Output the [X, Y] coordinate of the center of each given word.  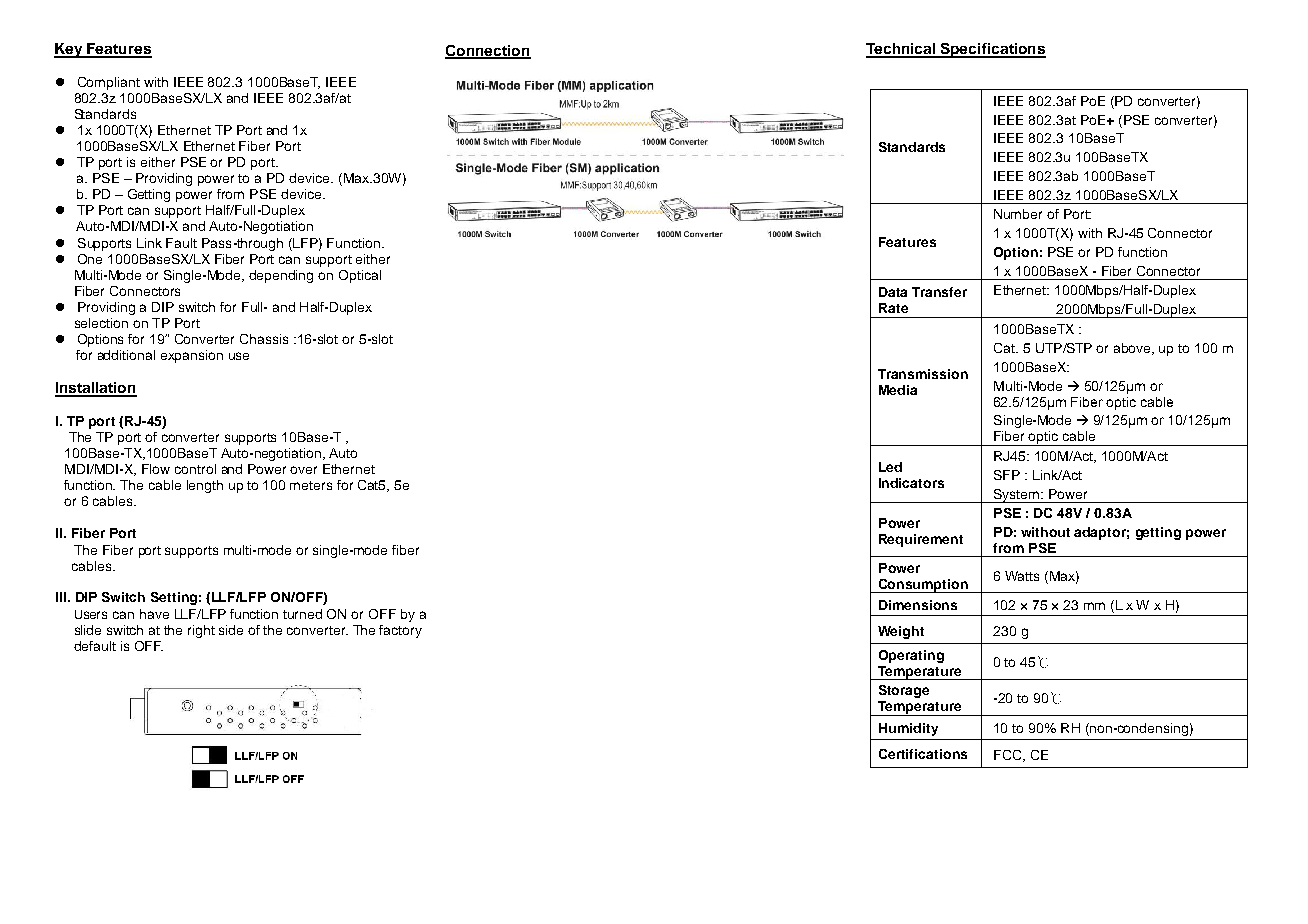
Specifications [992, 50]
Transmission [923, 374]
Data [893, 292]
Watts [1022, 576]
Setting [174, 598]
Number [1018, 214]
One [90, 259]
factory [400, 631]
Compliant [109, 83]
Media [898, 390]
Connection [488, 51]
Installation [96, 389]
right [201, 631]
